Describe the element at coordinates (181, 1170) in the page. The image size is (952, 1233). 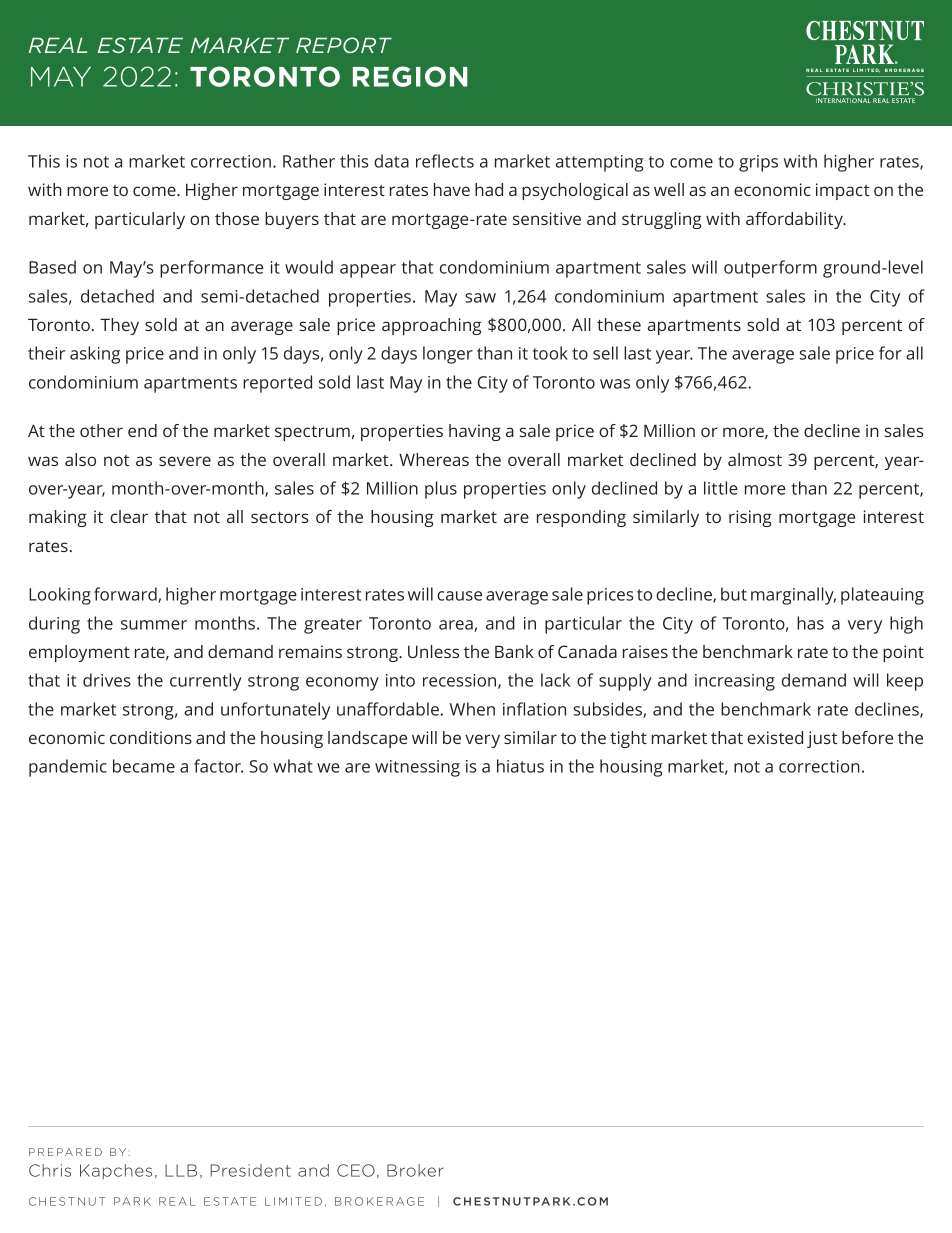
I see `LLB` at that location.
